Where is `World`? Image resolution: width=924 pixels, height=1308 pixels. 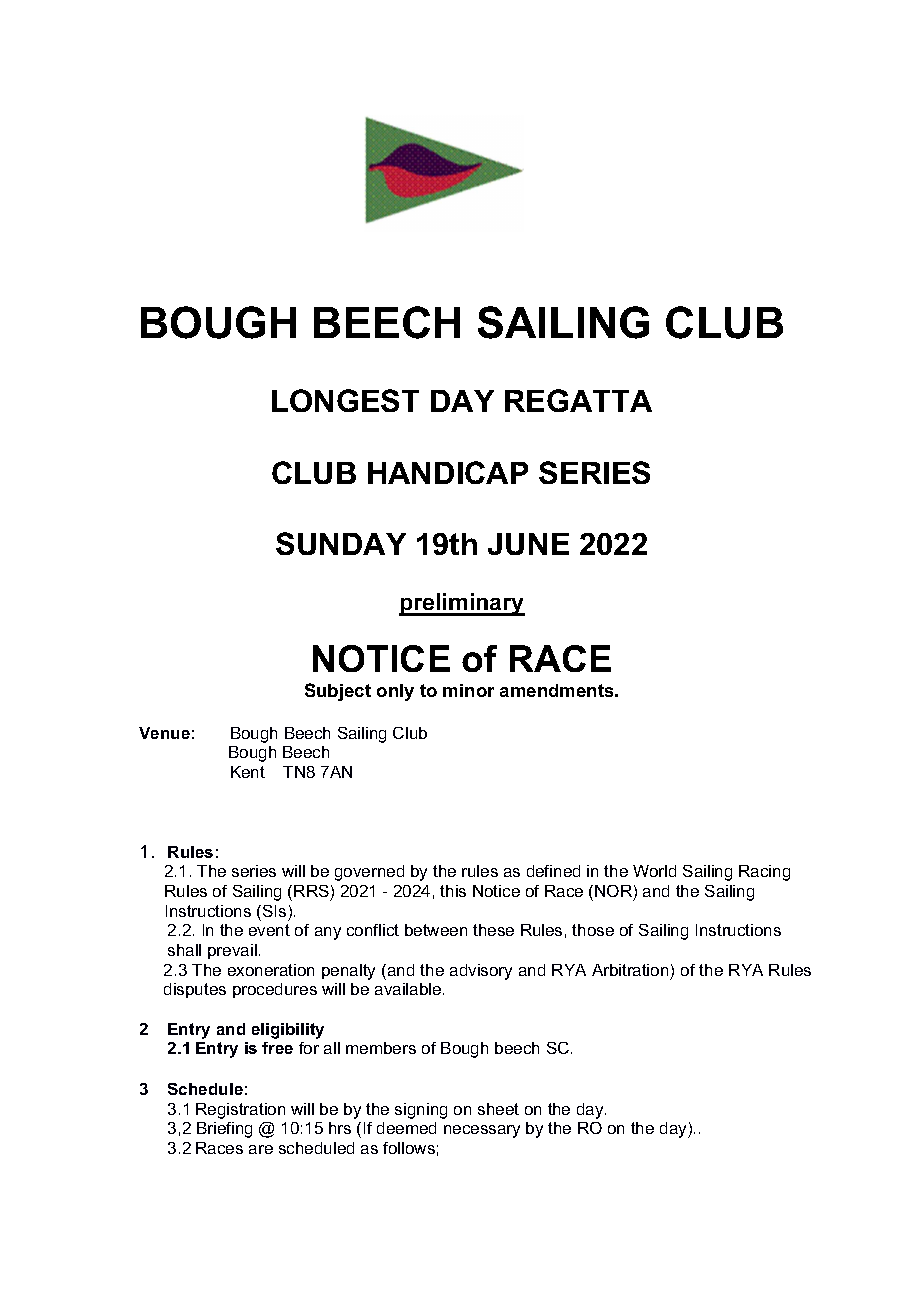
World is located at coordinates (654, 871).
